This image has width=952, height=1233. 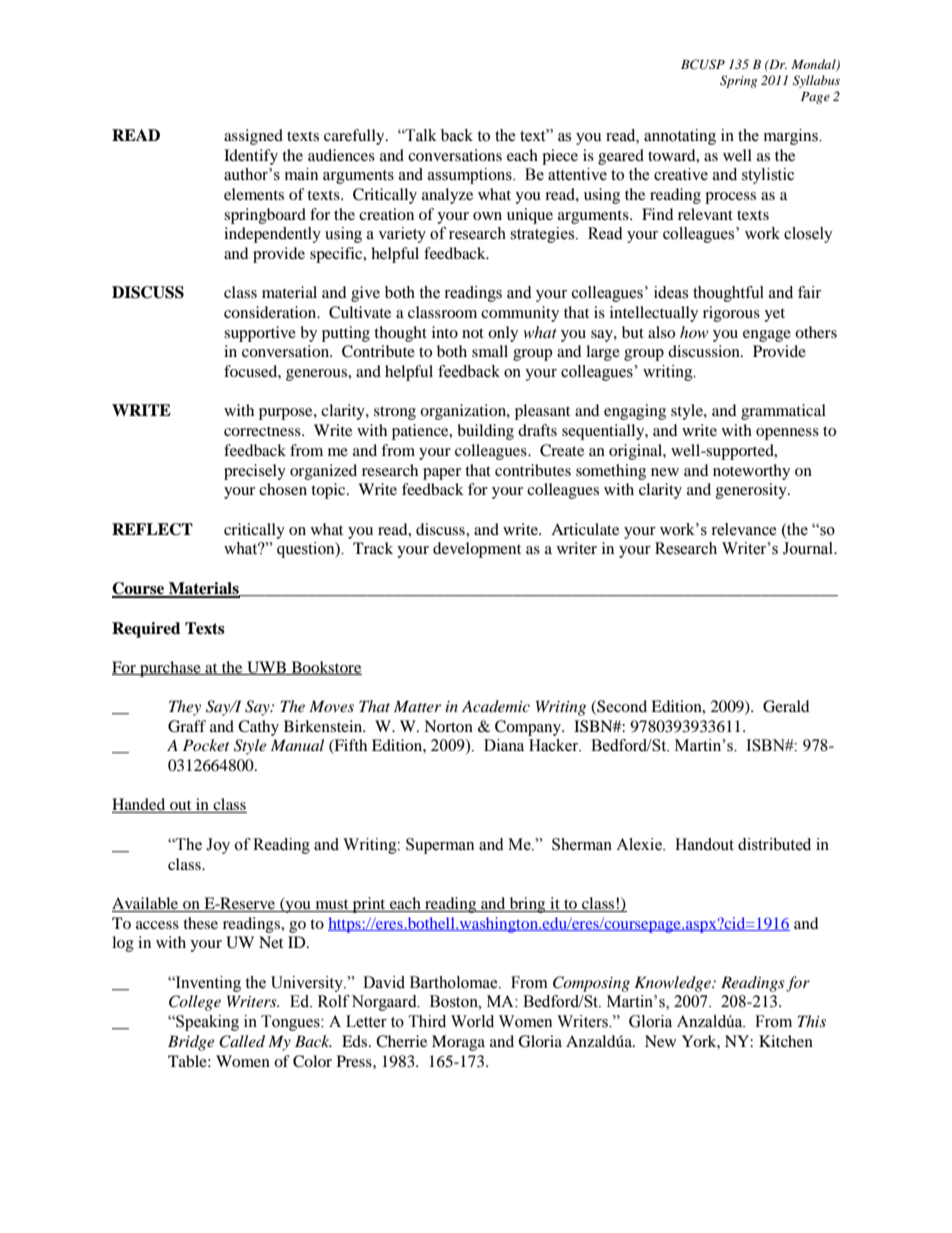 I want to click on assumptions, so click(x=471, y=176).
